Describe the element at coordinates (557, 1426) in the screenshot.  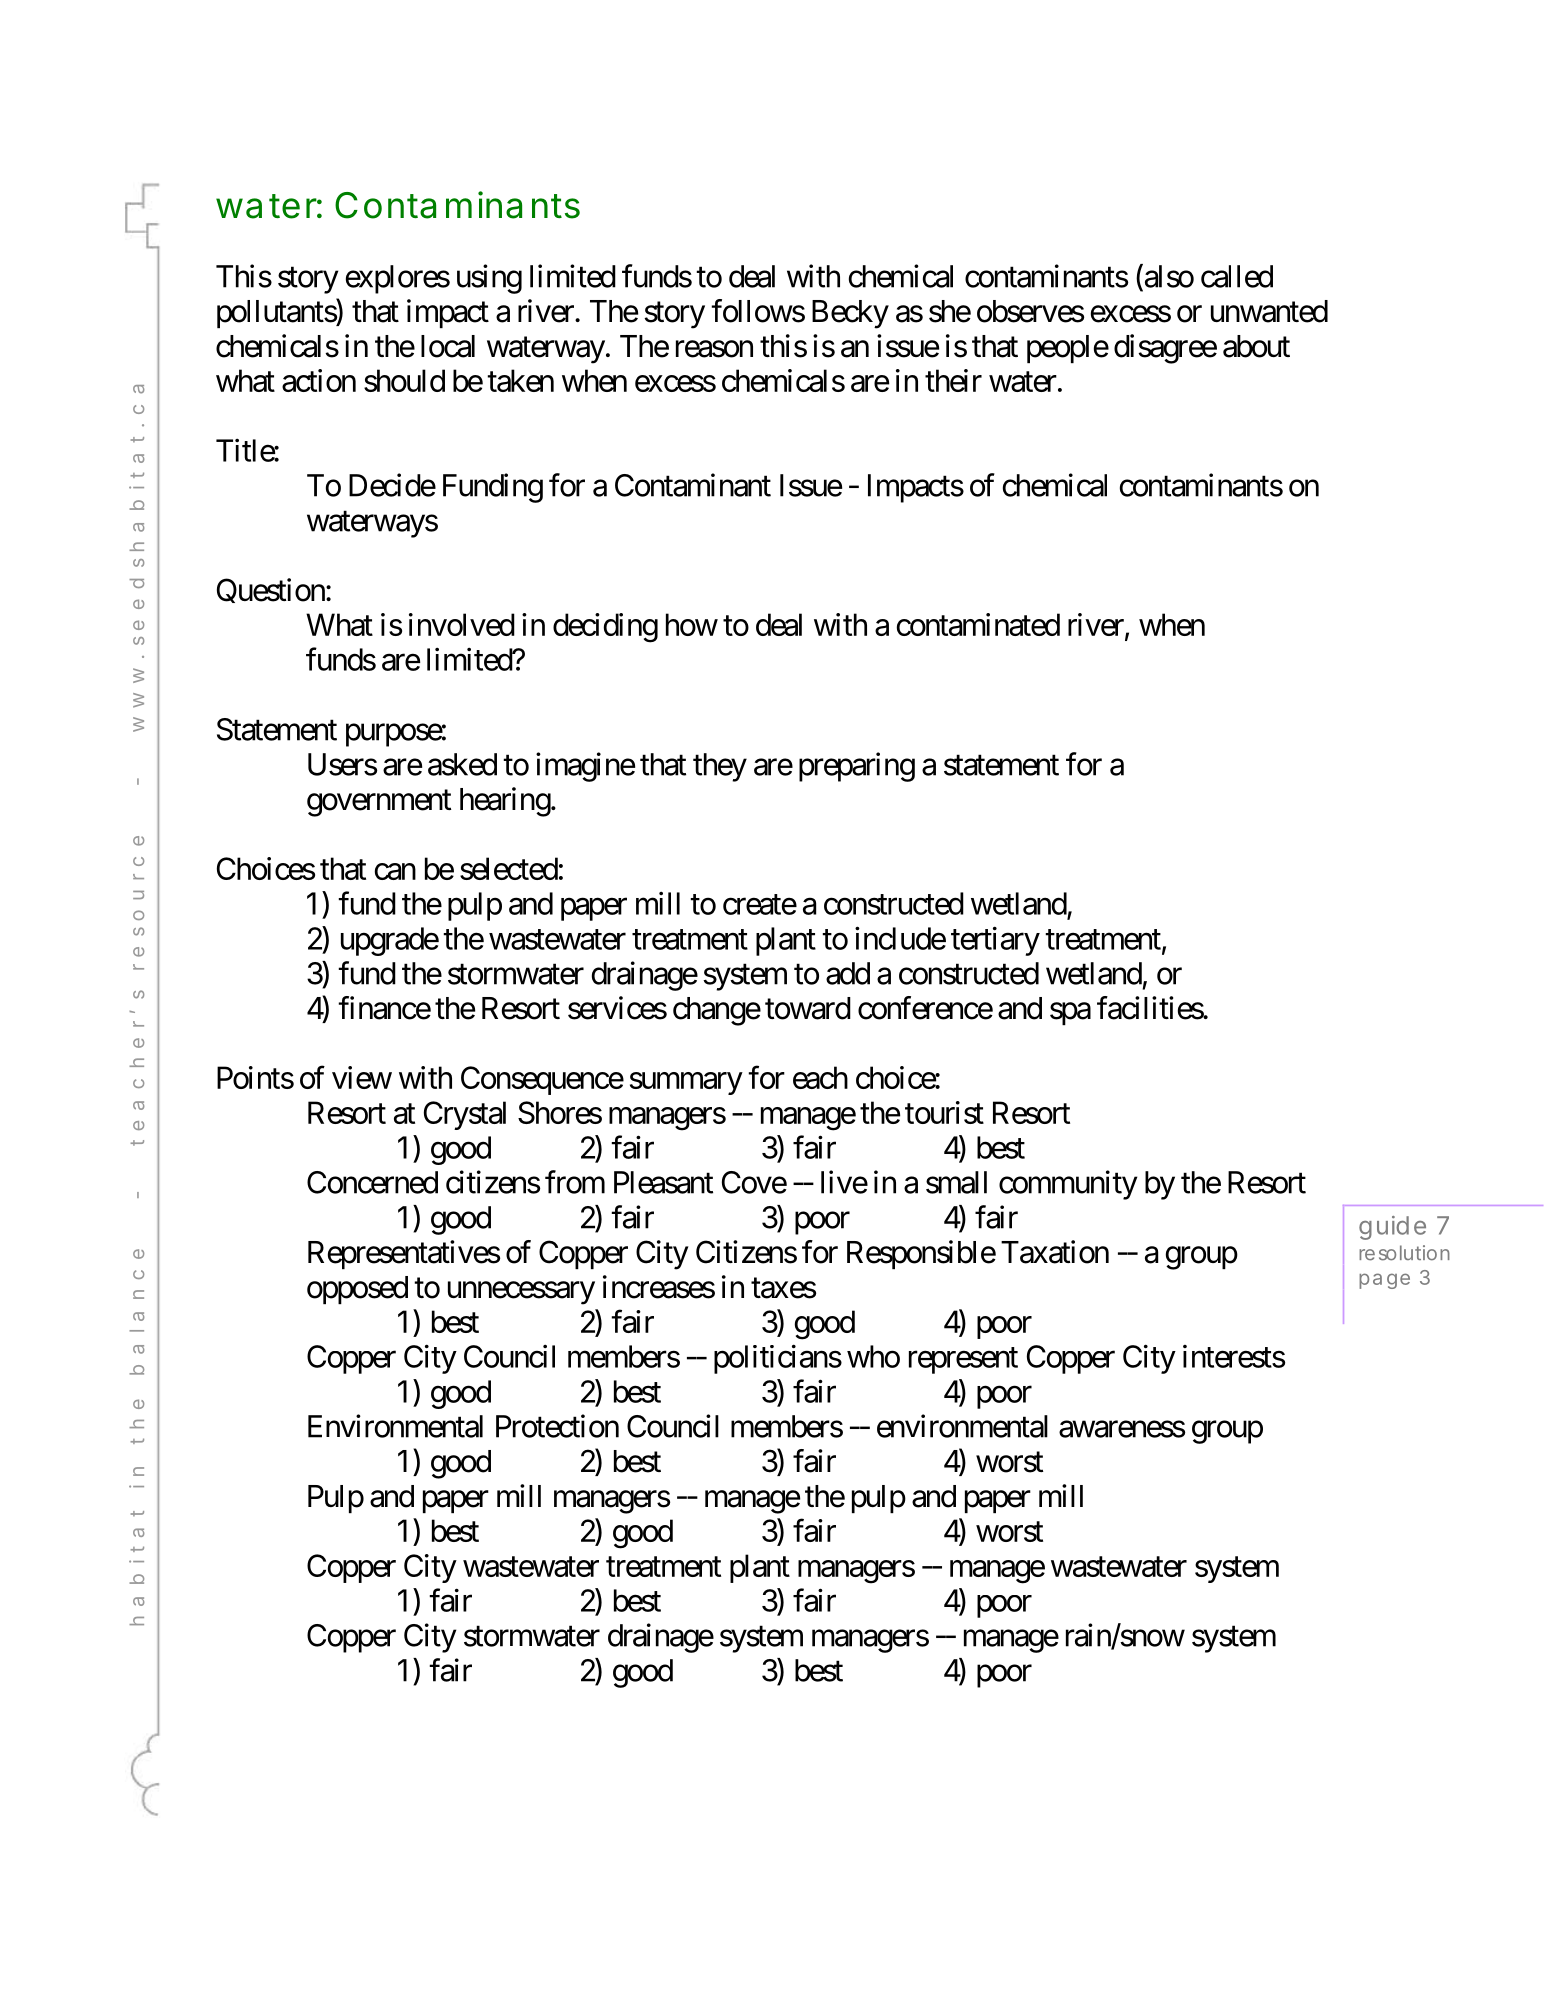
I see `Protection` at that location.
